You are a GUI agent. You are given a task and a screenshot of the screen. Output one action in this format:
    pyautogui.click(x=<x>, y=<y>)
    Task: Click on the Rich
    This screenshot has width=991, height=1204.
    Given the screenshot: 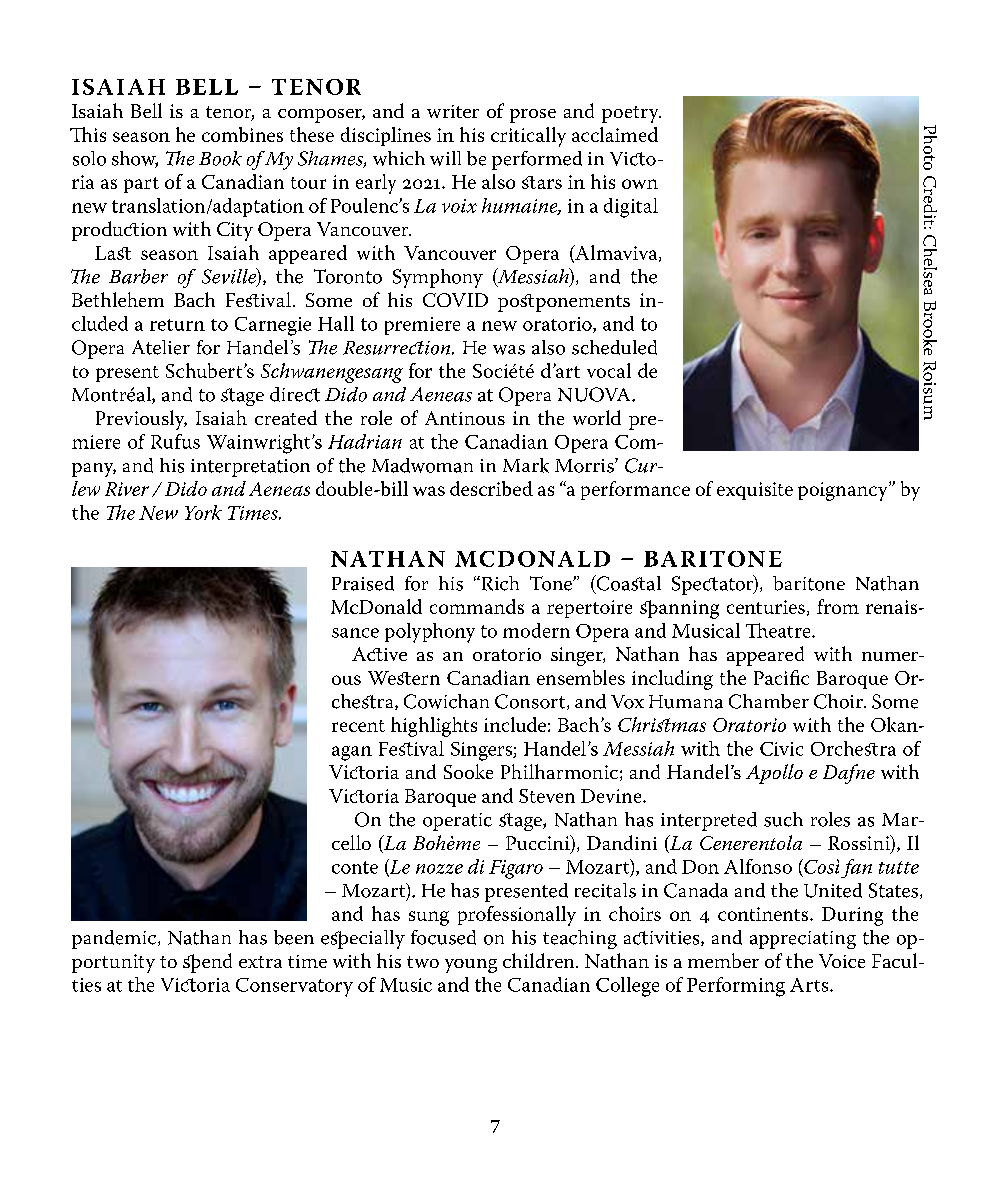 What is the action you would take?
    pyautogui.click(x=499, y=583)
